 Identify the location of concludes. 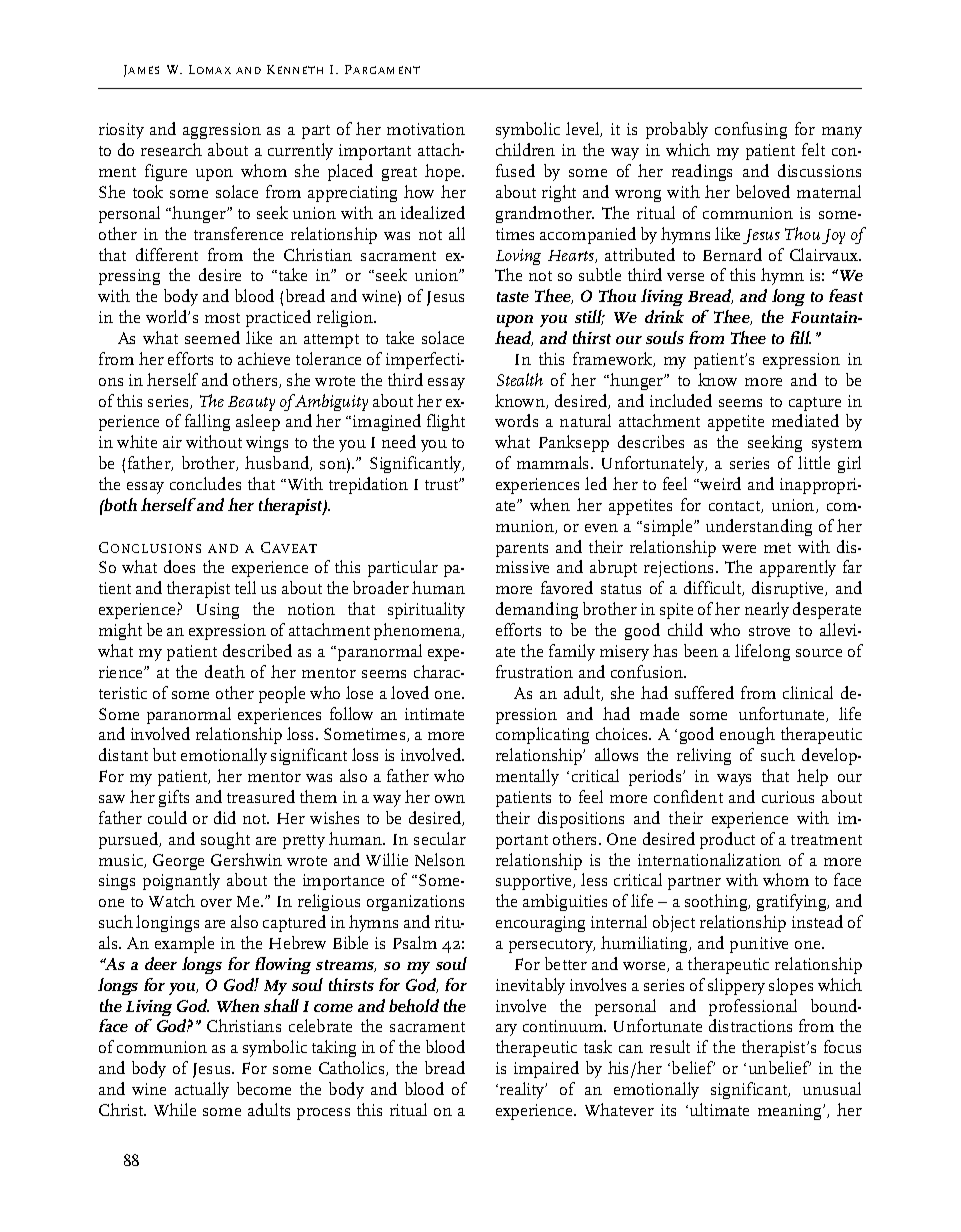
(205, 483).
